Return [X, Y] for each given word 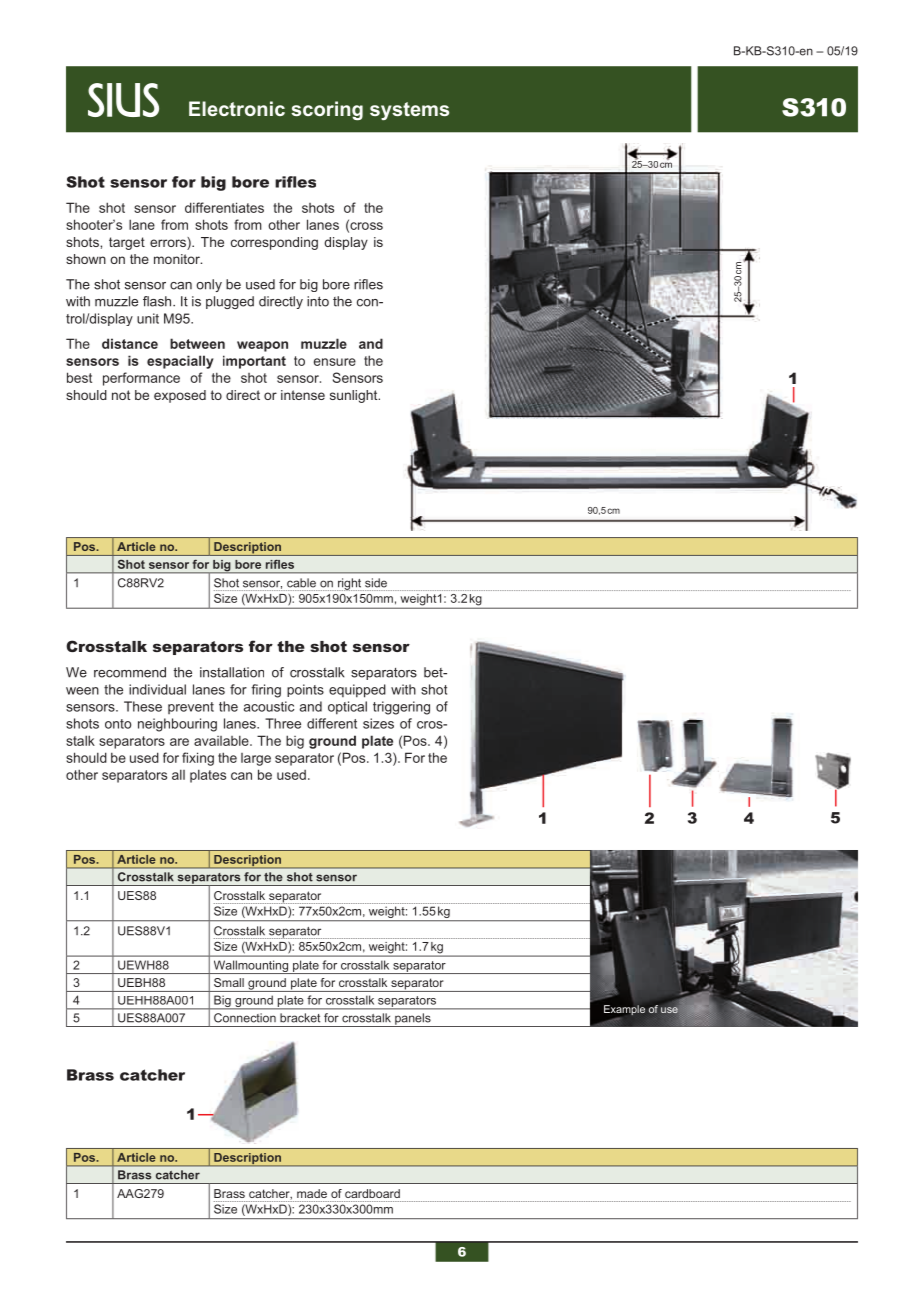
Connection [245, 1017]
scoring [327, 110]
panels [413, 1020]
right [349, 584]
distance [130, 343]
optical [347, 708]
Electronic [237, 108]
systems [409, 111]
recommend [130, 672]
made [312, 1193]
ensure [335, 362]
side [376, 583]
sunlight [355, 396]
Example [624, 1010]
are [179, 742]
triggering [401, 708]
